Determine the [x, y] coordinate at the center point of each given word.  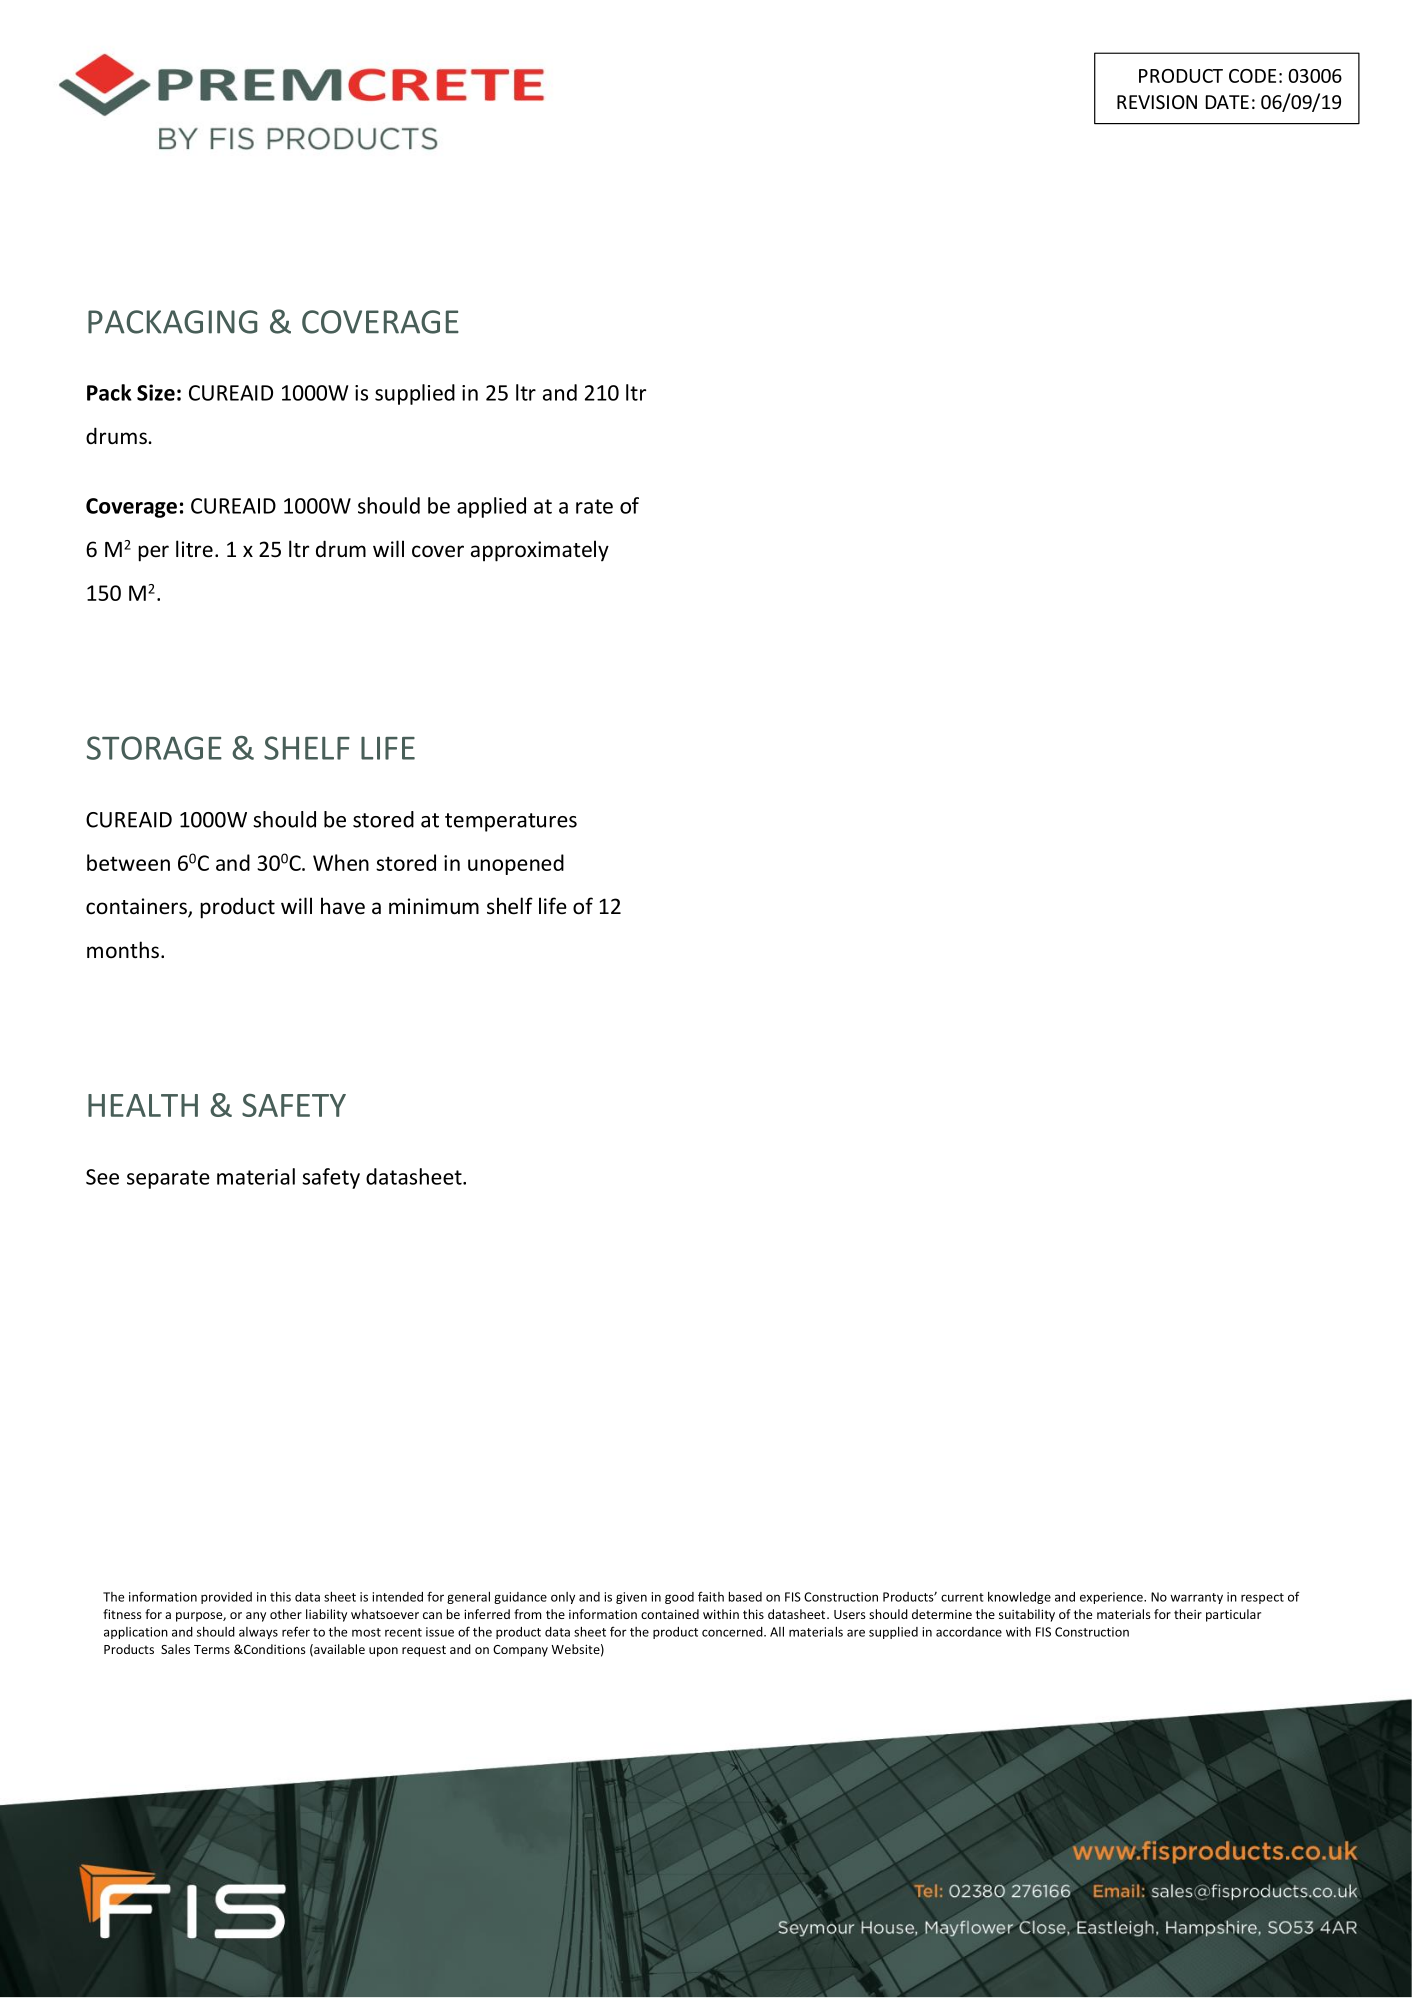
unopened [516, 864]
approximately [540, 551]
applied [491, 507]
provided [226, 1598]
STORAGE [154, 748]
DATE [1227, 102]
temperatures [511, 822]
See [102, 1177]
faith [711, 1596]
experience [1112, 1598]
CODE [1252, 76]
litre [194, 548]
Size [156, 392]
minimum [434, 906]
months [123, 950]
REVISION [1157, 102]
